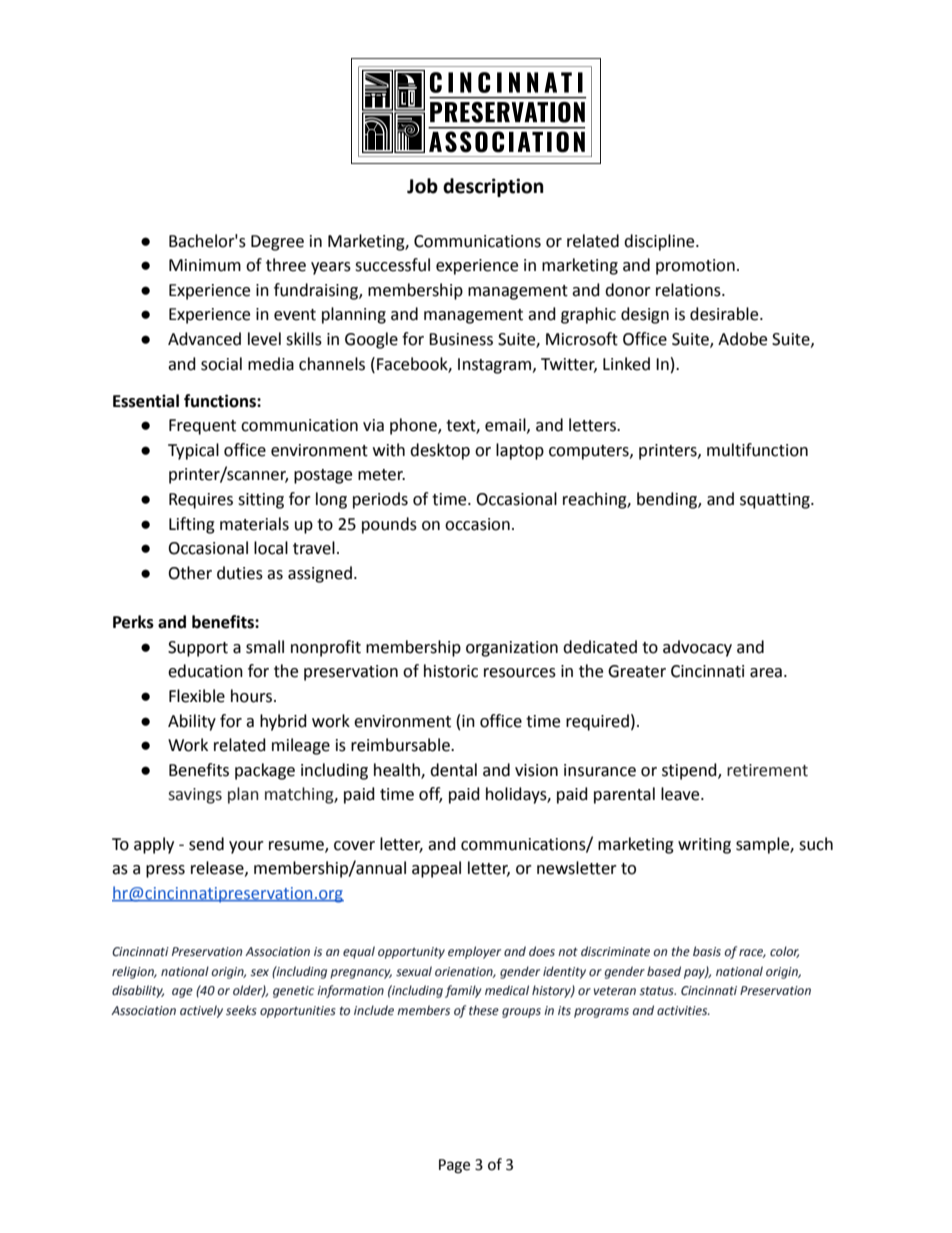 This screenshot has width=952, height=1233. I want to click on basis, so click(707, 951).
